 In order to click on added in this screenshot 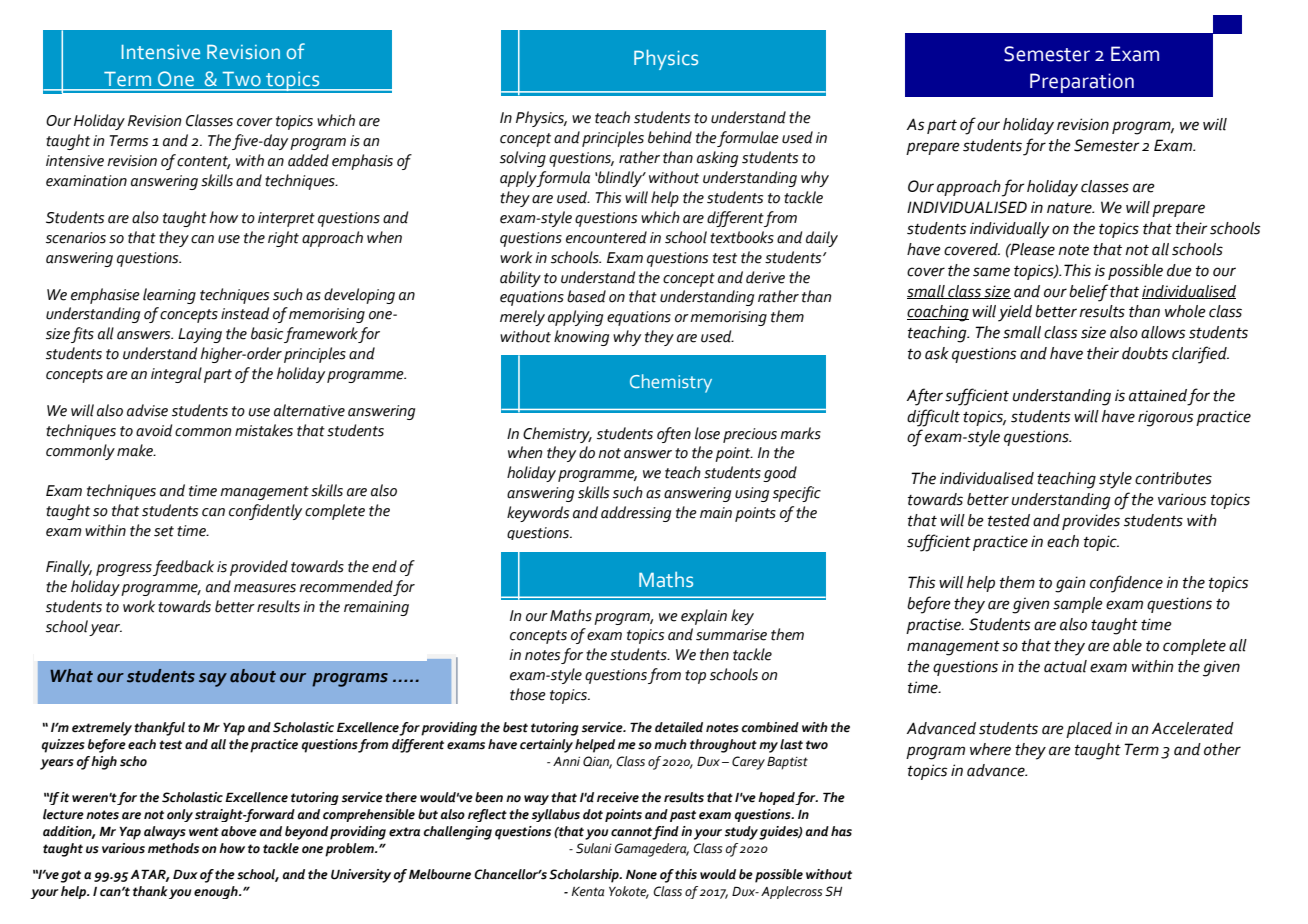, I will do `click(308, 160)`.
